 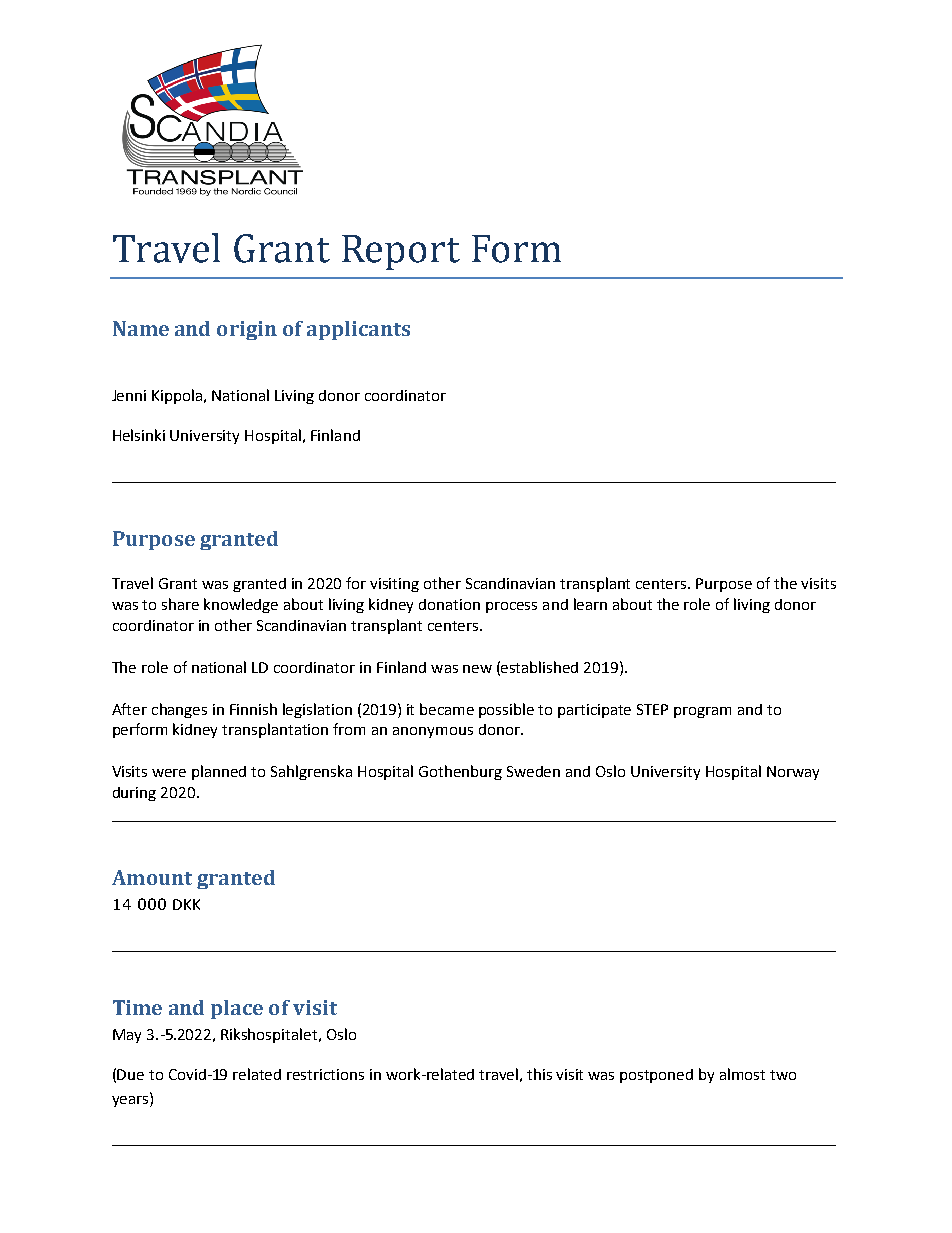 What do you see at coordinates (139, 435) in the screenshot?
I see `Helsinki` at bounding box center [139, 435].
